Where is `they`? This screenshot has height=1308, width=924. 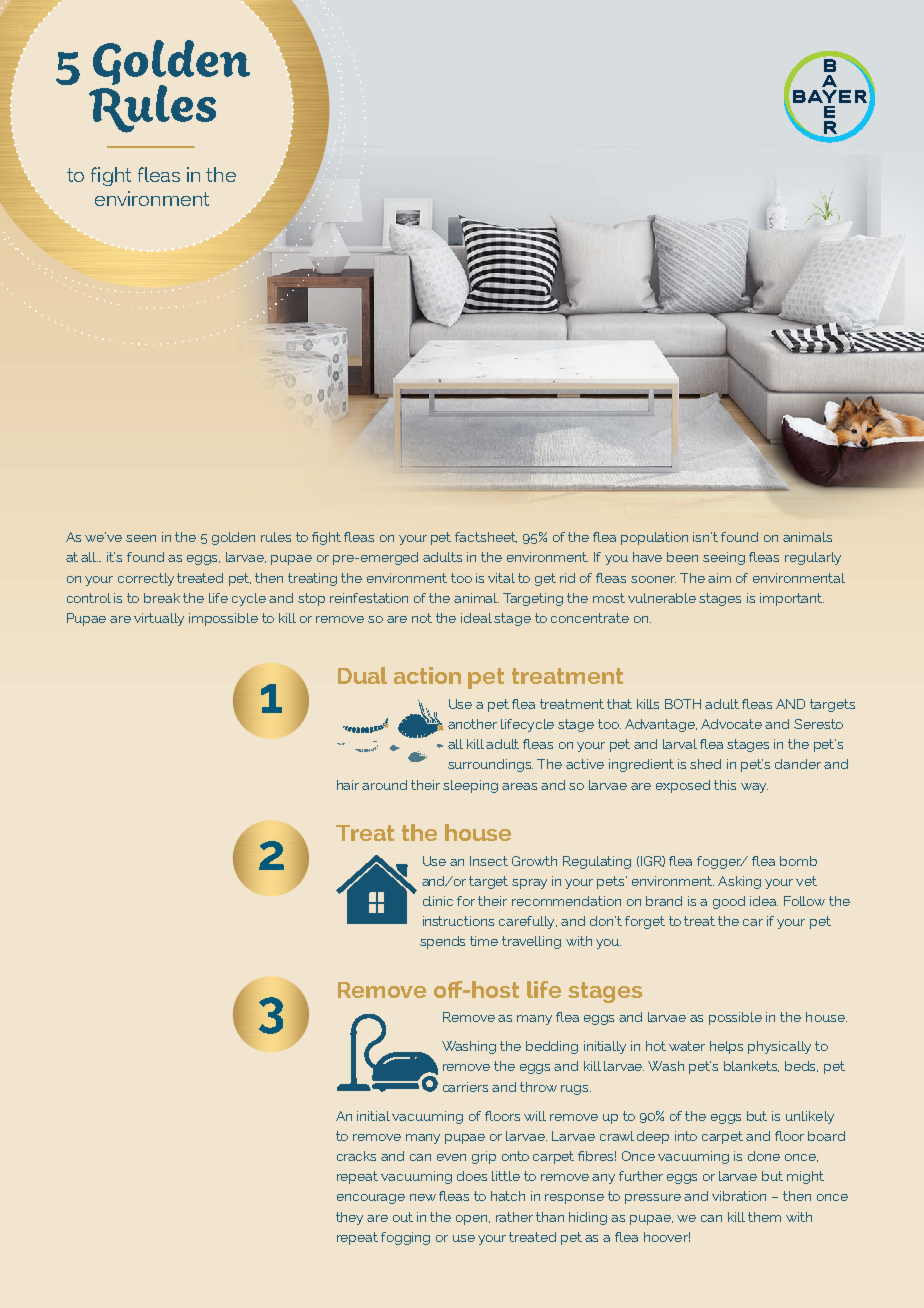 they is located at coordinates (349, 1218).
